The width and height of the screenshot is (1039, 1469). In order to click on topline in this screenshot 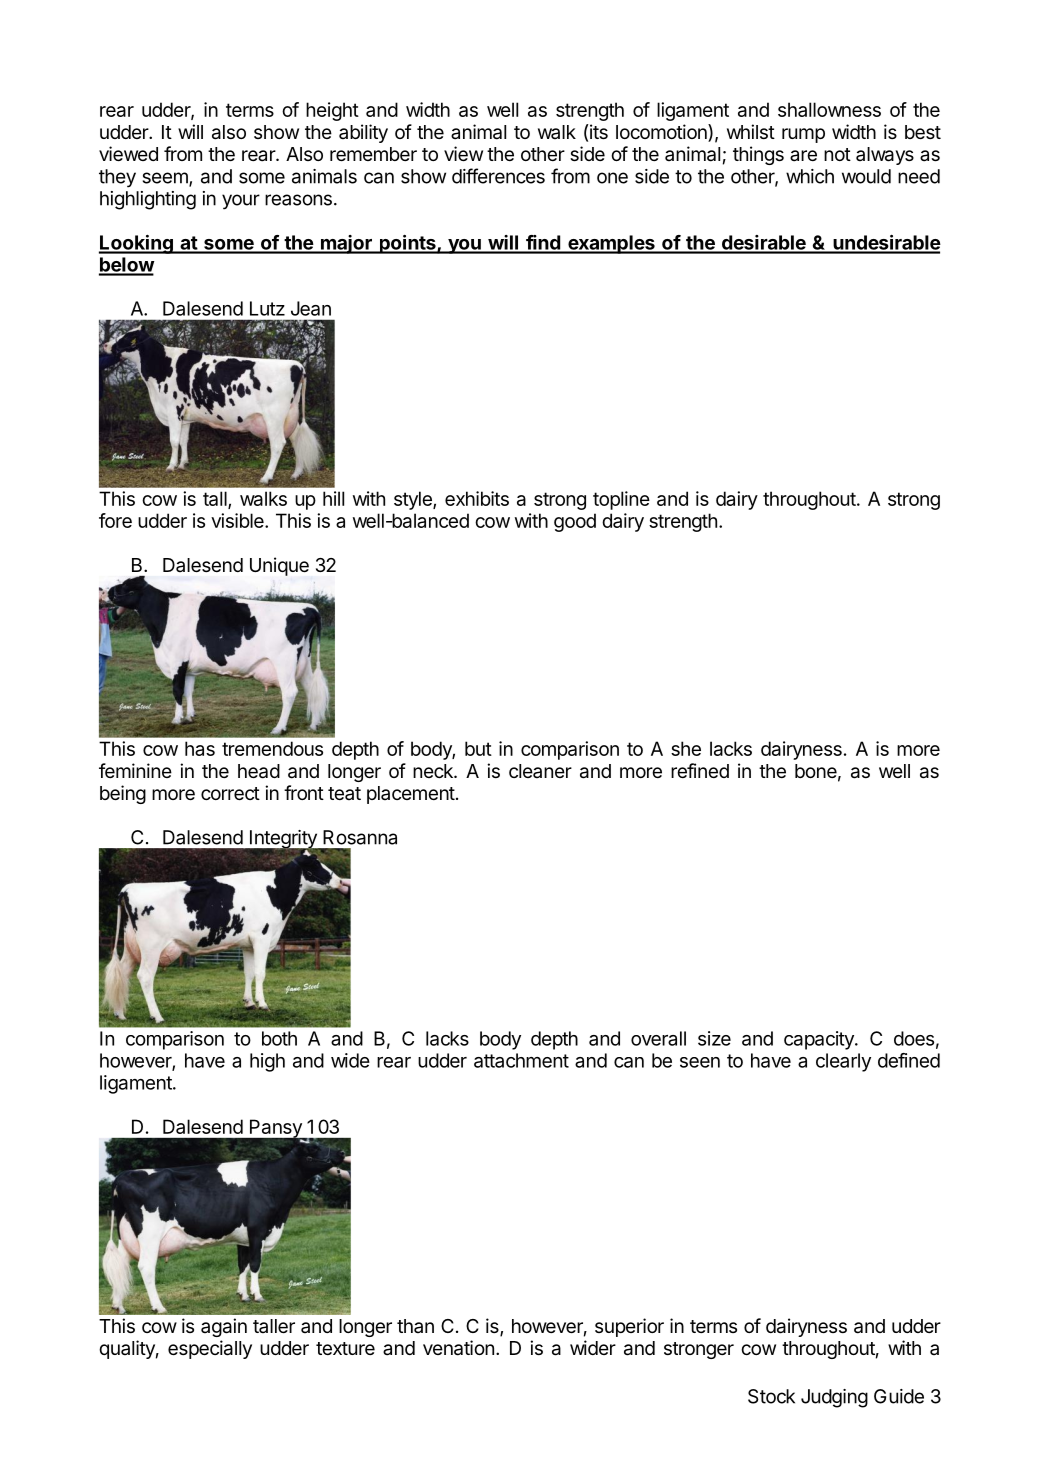, I will do `click(621, 500)`.
